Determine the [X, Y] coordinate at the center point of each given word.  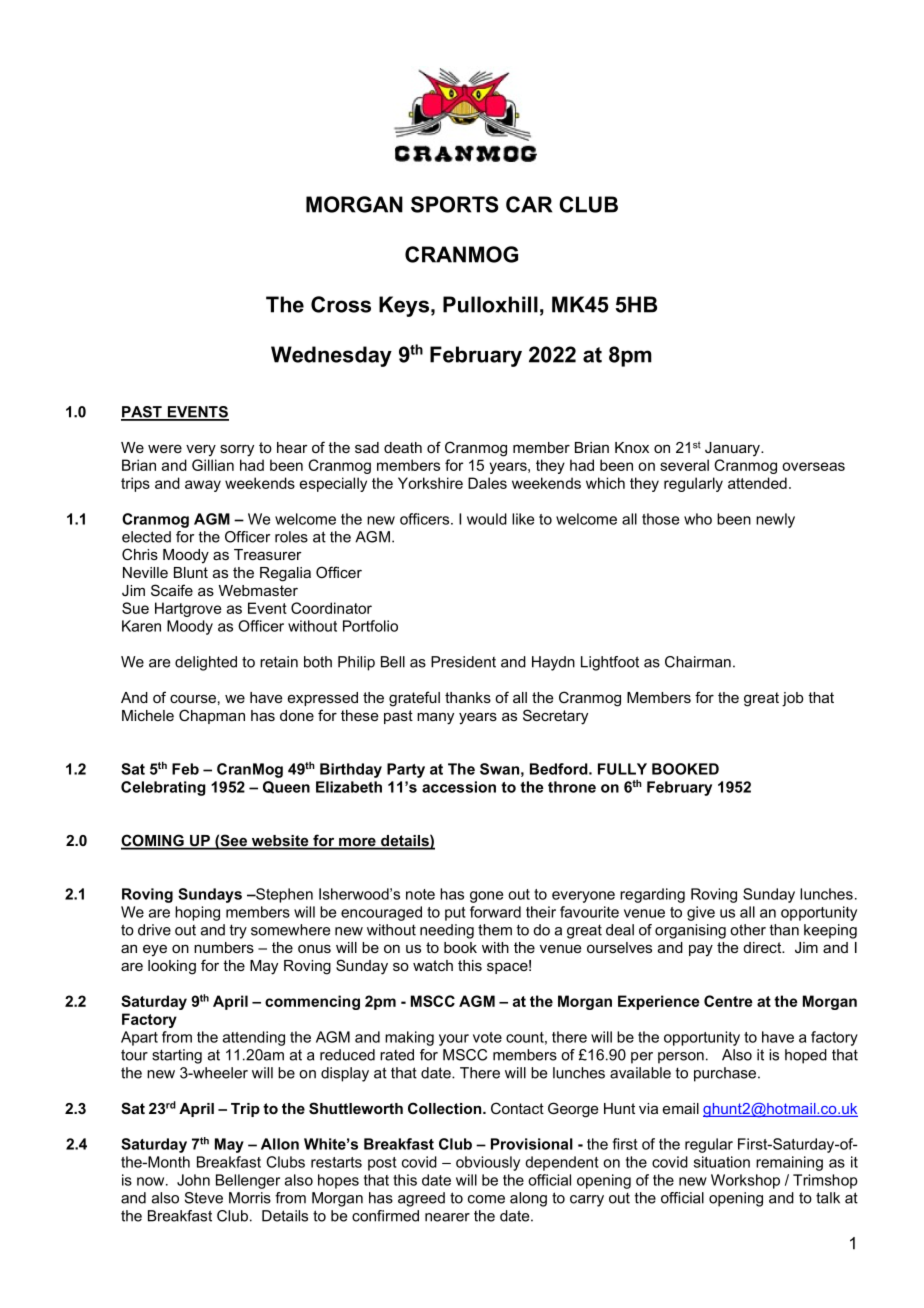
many [435, 718]
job [792, 699]
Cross [341, 304]
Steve [204, 1198]
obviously [488, 1163]
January [733, 449]
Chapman [212, 716]
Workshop [745, 1181]
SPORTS [455, 204]
